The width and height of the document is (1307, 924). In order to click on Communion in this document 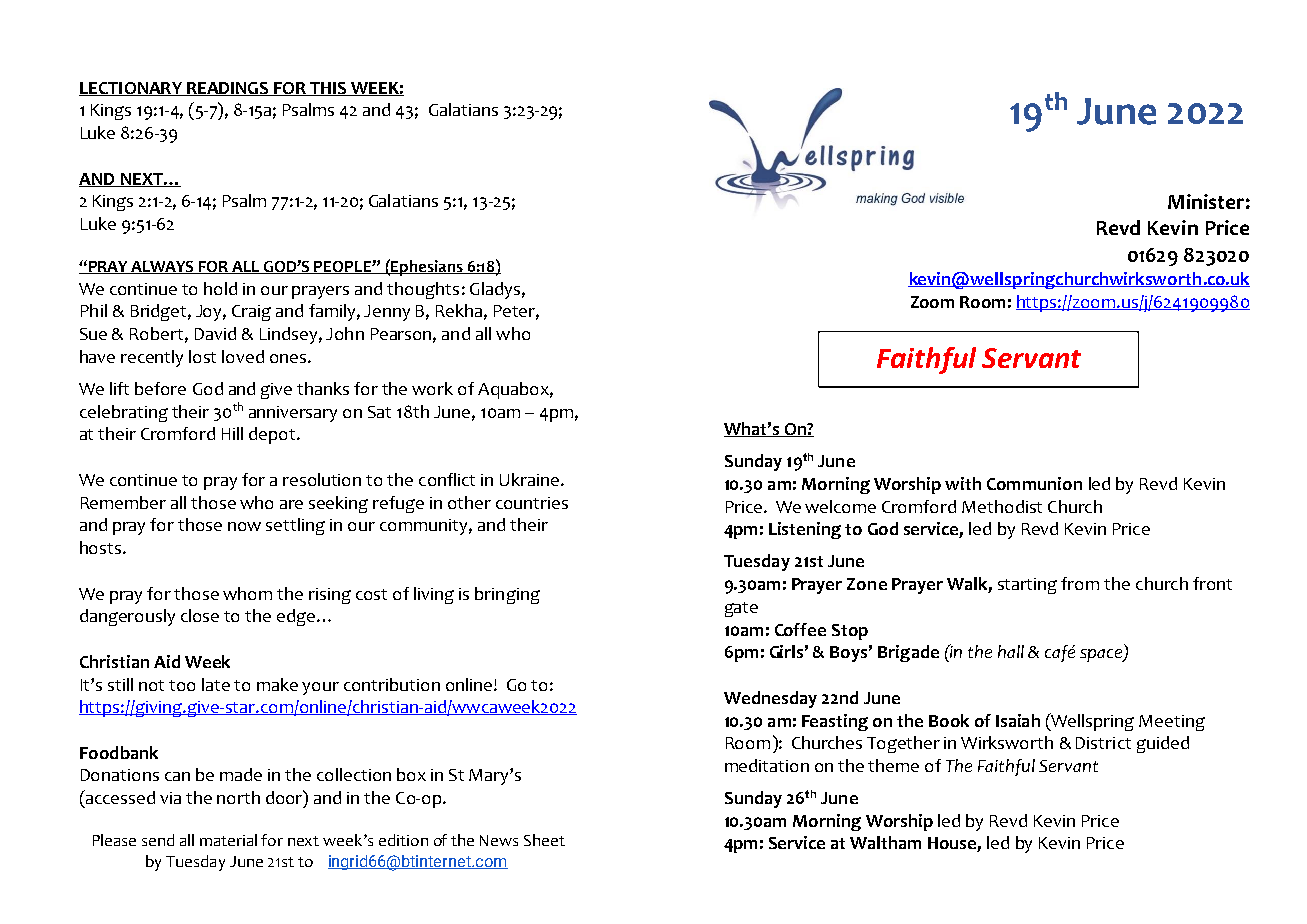, I will do `click(1034, 483)`.
